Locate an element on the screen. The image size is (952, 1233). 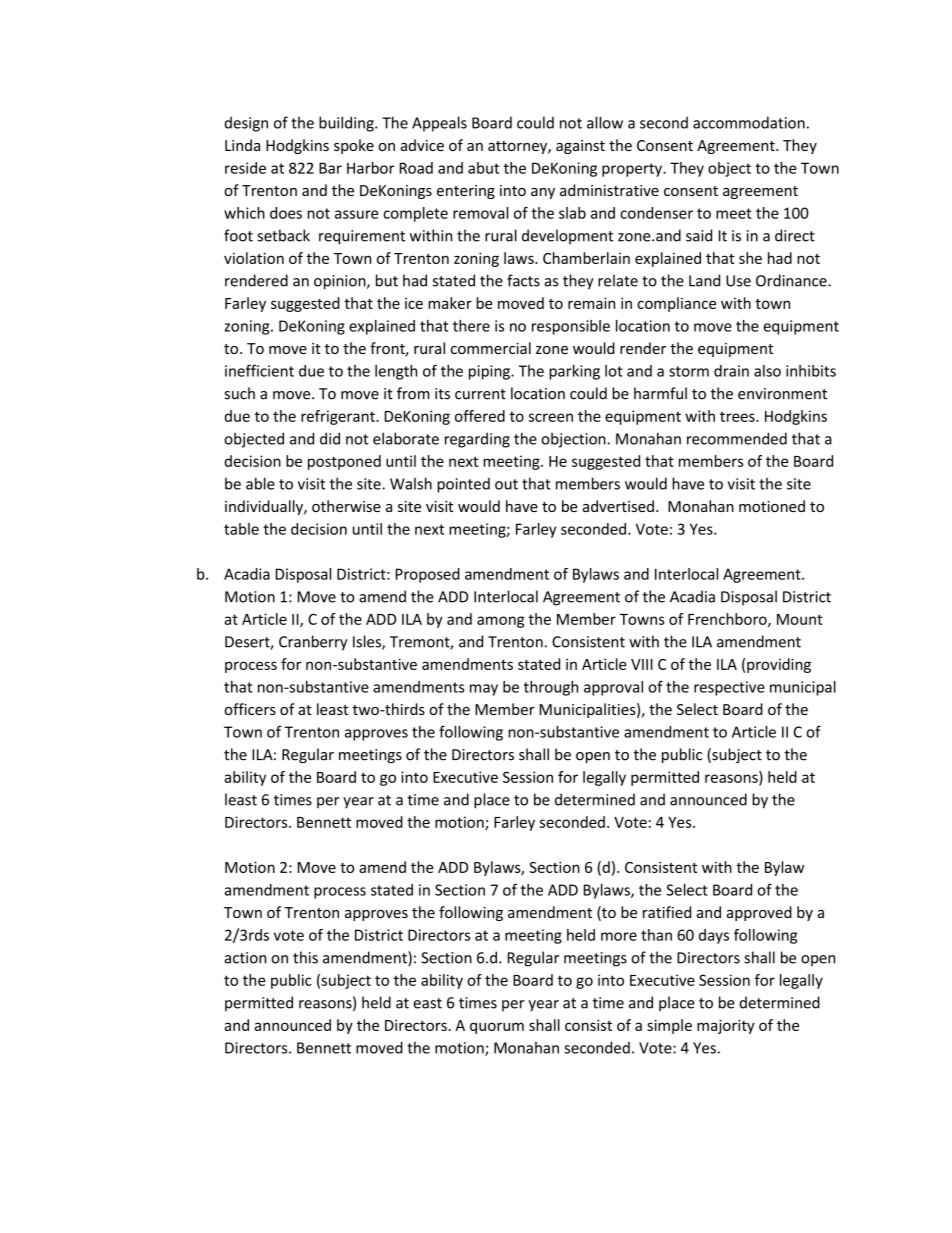
accommodation is located at coordinates (749, 122).
